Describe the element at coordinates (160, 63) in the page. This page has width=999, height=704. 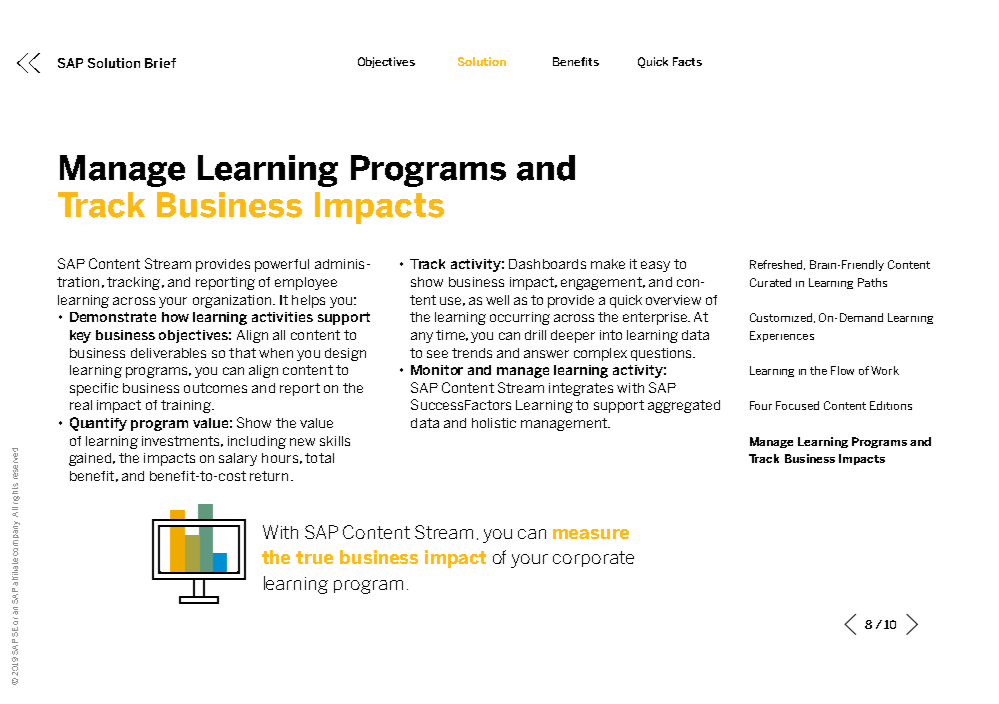
I see `Brief` at that location.
